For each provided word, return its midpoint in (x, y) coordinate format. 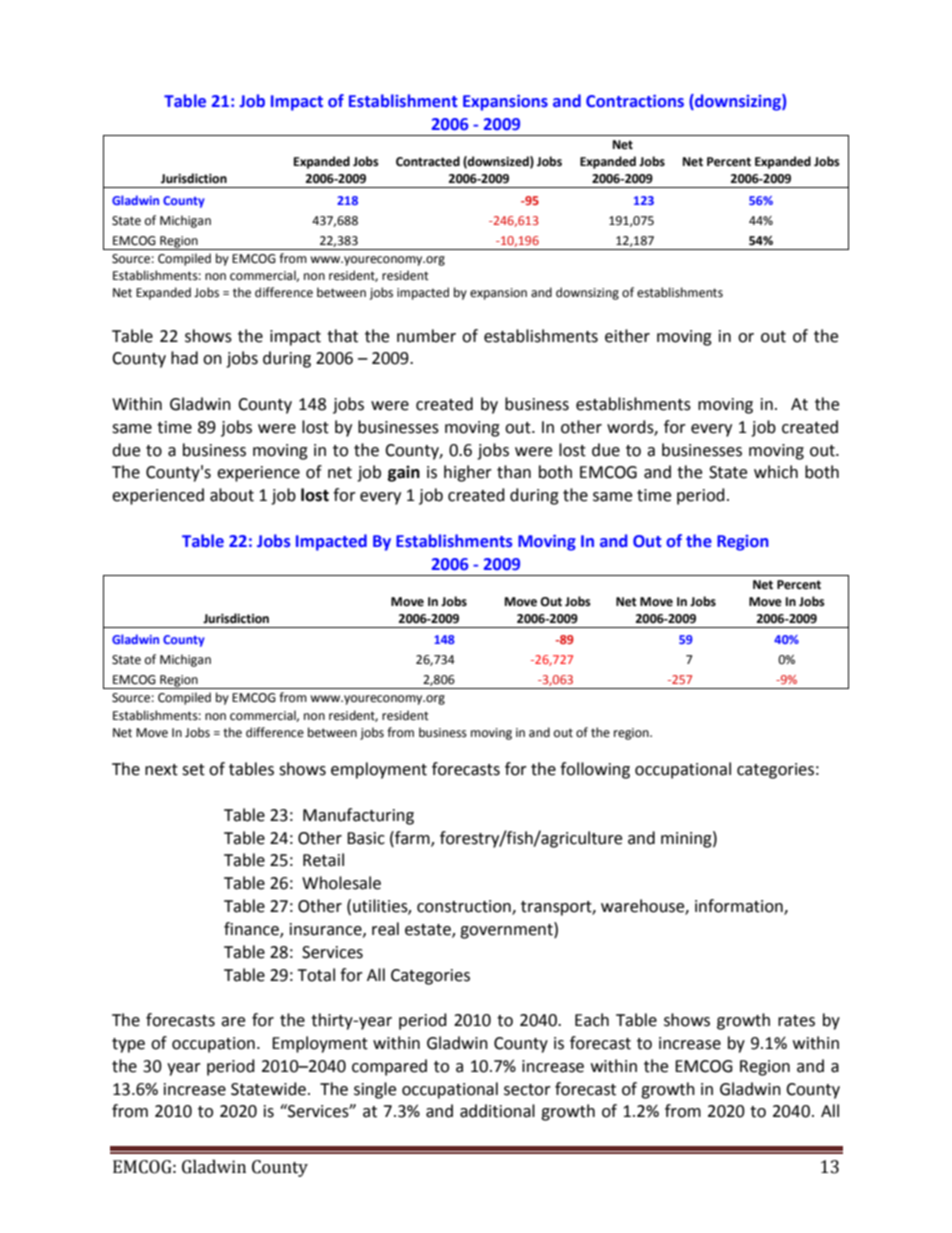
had (184, 358)
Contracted (428, 161)
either (627, 336)
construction (465, 907)
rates (796, 1021)
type (128, 1045)
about (232, 495)
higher (468, 473)
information (740, 907)
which (776, 472)
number (426, 336)
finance (252, 930)
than (514, 472)
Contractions (635, 101)
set (193, 770)
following (595, 770)
